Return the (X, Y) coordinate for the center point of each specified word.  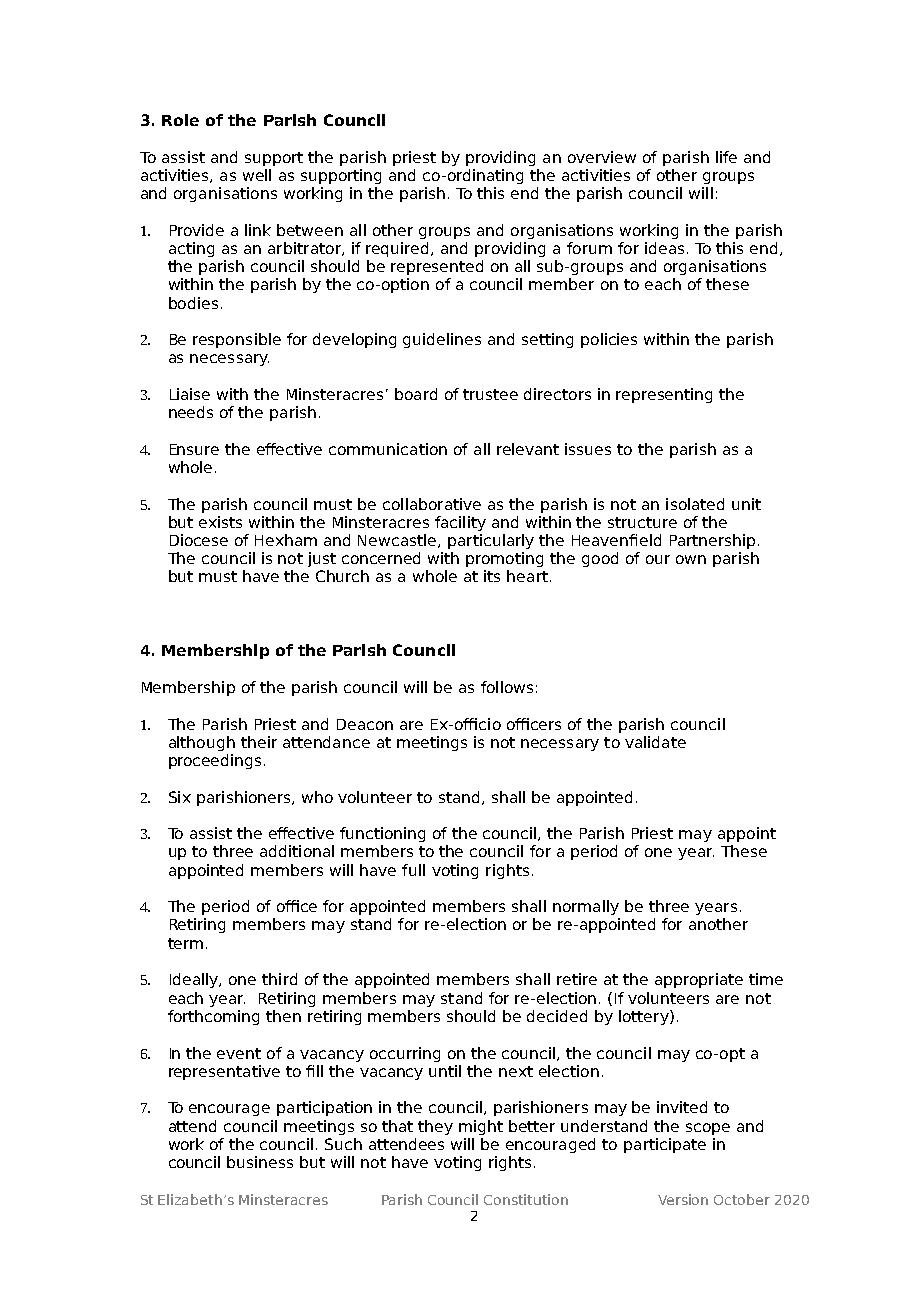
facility (460, 523)
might (481, 1127)
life (726, 157)
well (257, 175)
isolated (695, 504)
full (413, 870)
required (399, 249)
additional (297, 851)
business (260, 1162)
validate (655, 742)
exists (220, 522)
